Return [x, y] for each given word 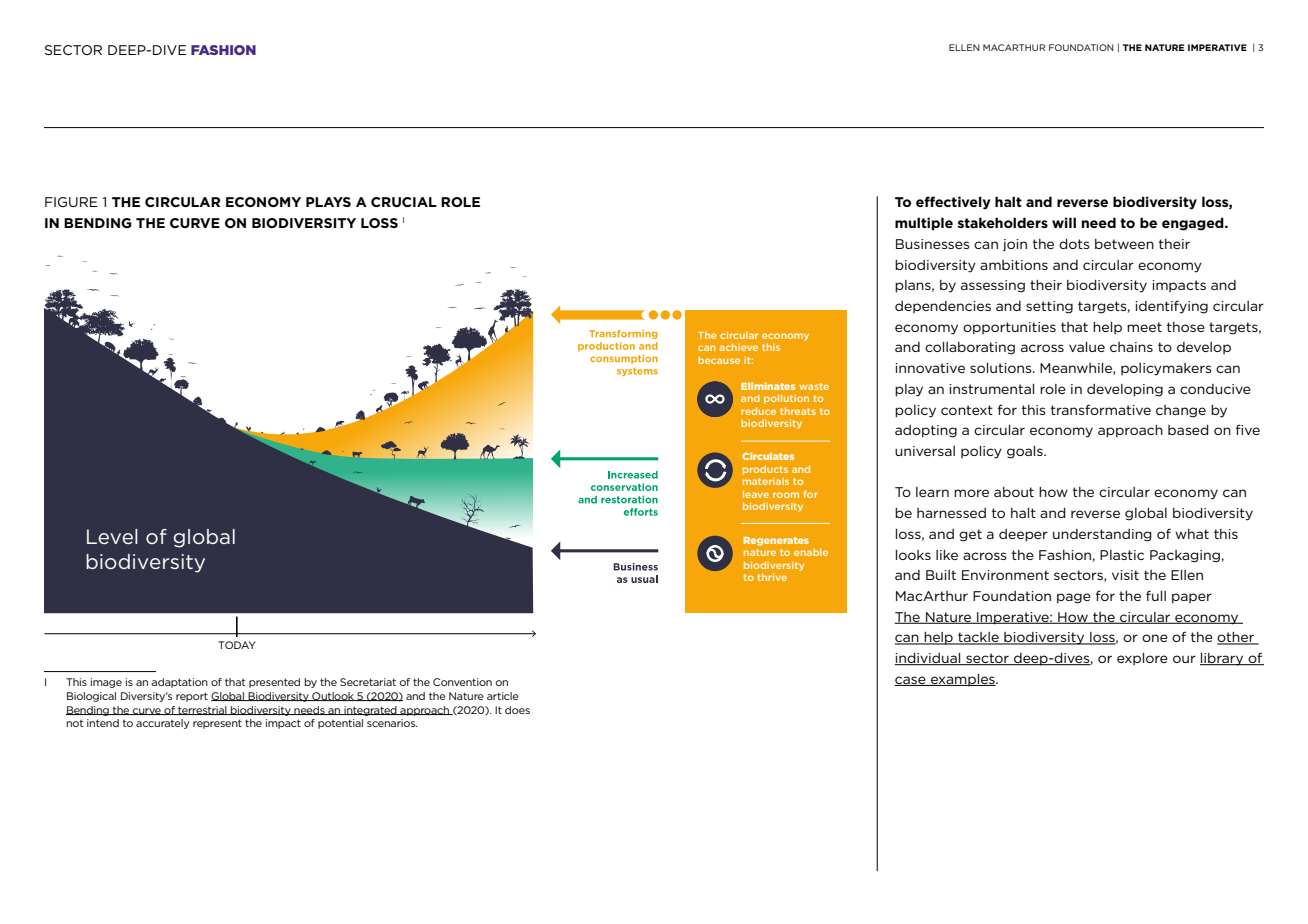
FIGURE [71, 202]
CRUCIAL [404, 202]
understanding [1102, 535]
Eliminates [768, 386]
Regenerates [776, 541]
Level [112, 536]
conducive [1215, 389]
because [719, 360]
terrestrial [202, 710]
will [1064, 222]
